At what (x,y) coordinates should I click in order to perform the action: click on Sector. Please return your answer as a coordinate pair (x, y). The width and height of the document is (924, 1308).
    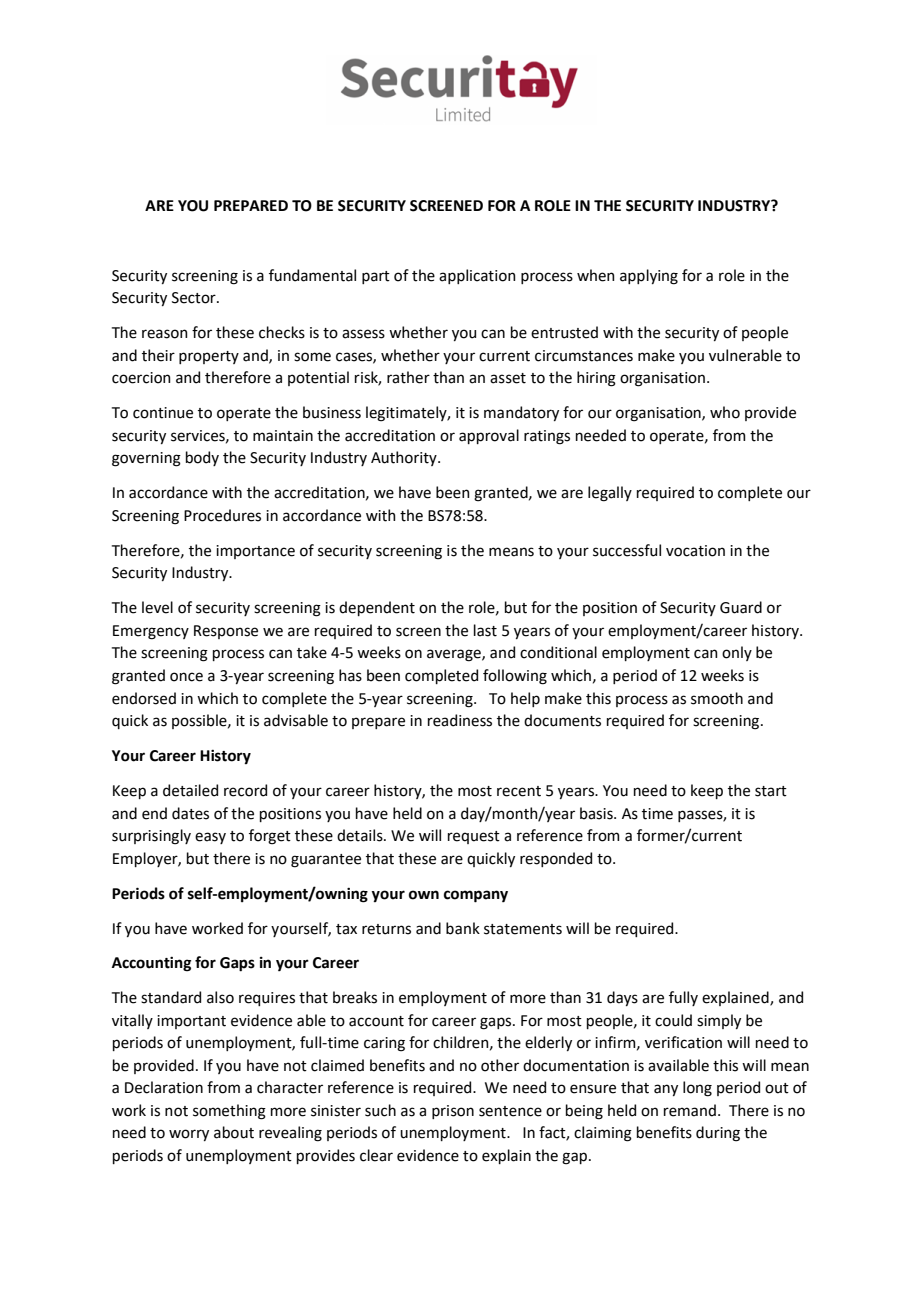
    Looking at the image, I should click on (195, 298).
